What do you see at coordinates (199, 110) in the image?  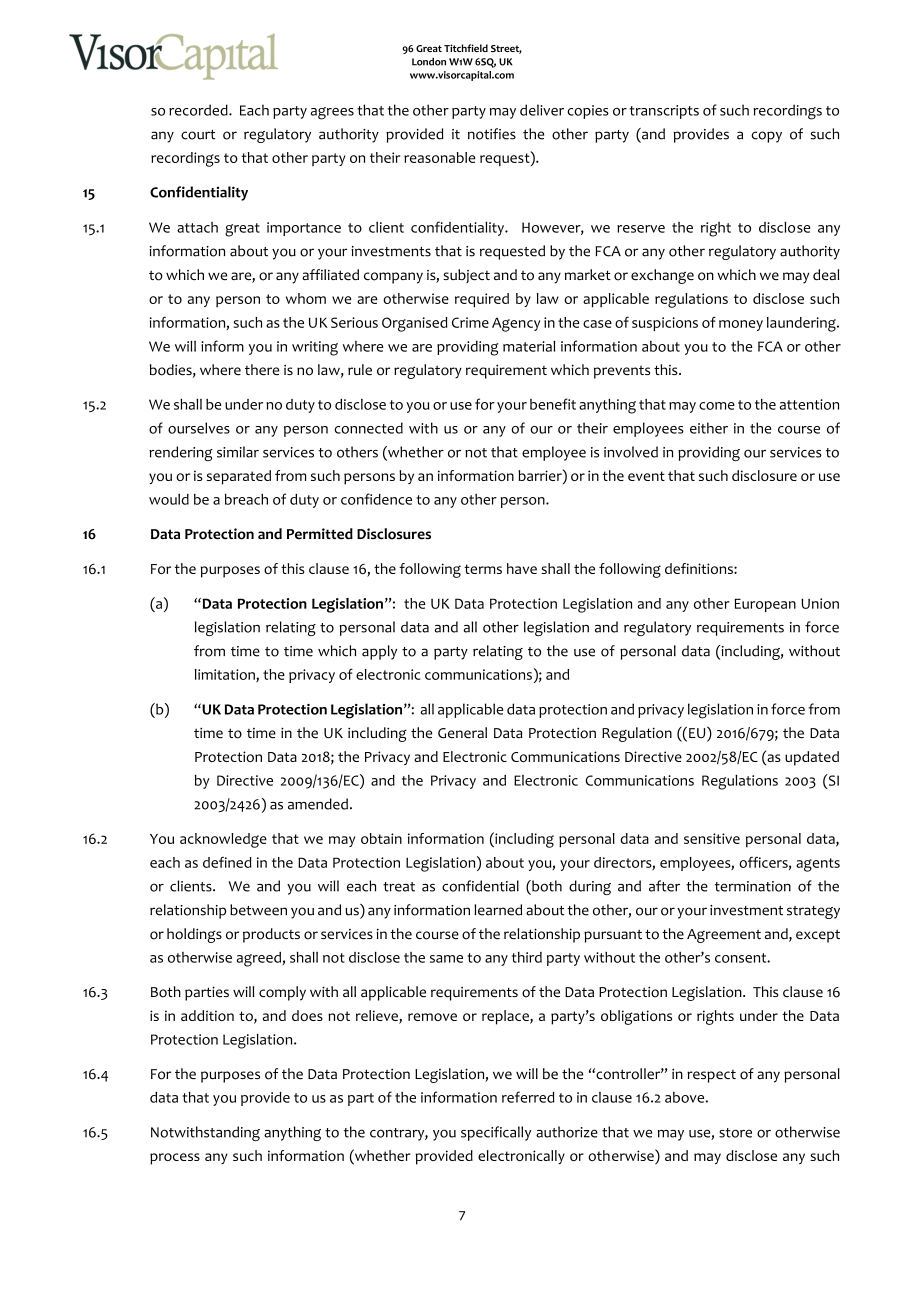 I see `recorded` at bounding box center [199, 110].
